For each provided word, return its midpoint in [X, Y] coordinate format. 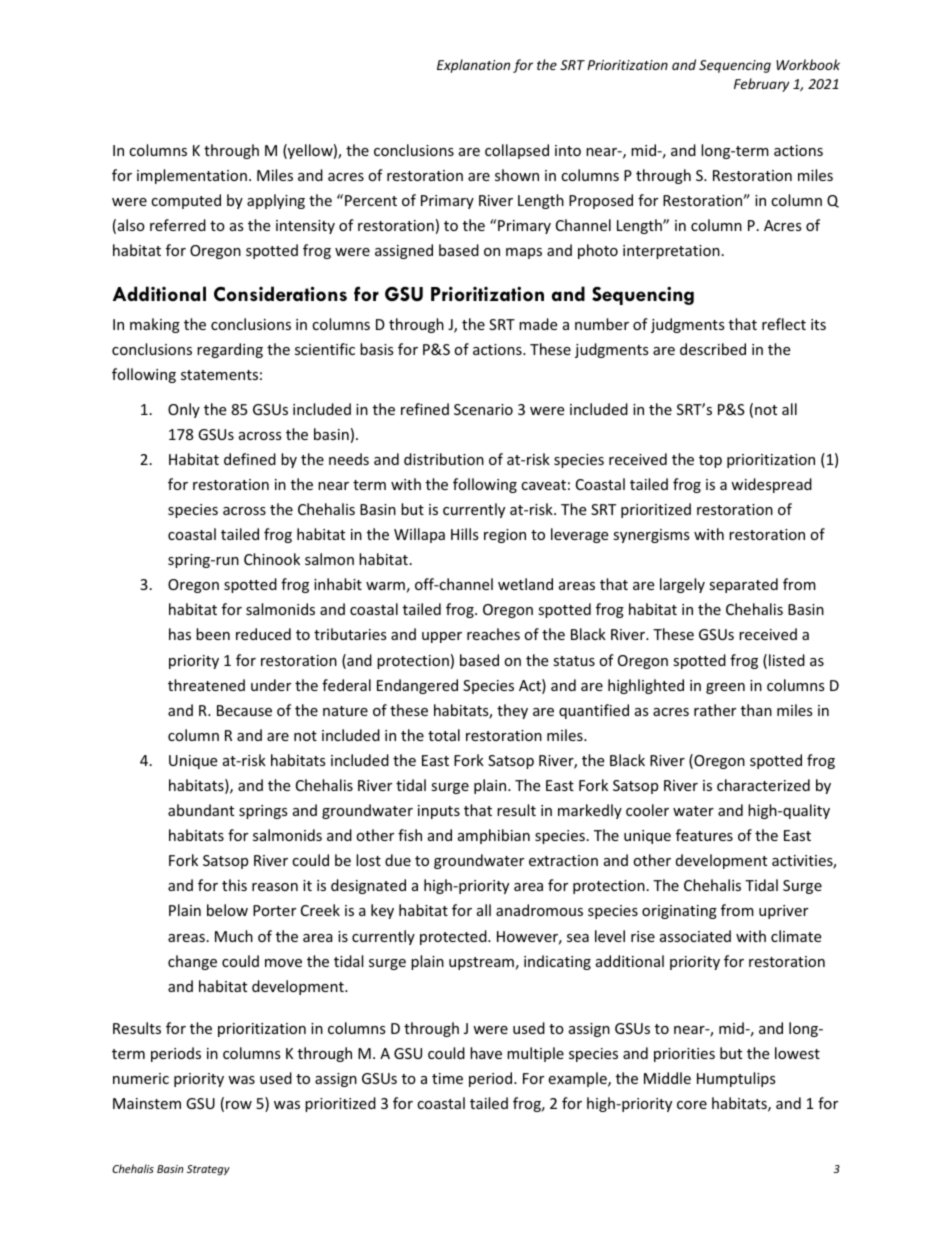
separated [743, 585]
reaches [493, 634]
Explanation [473, 66]
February [761, 85]
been [213, 634]
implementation [192, 176]
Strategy [208, 1170]
